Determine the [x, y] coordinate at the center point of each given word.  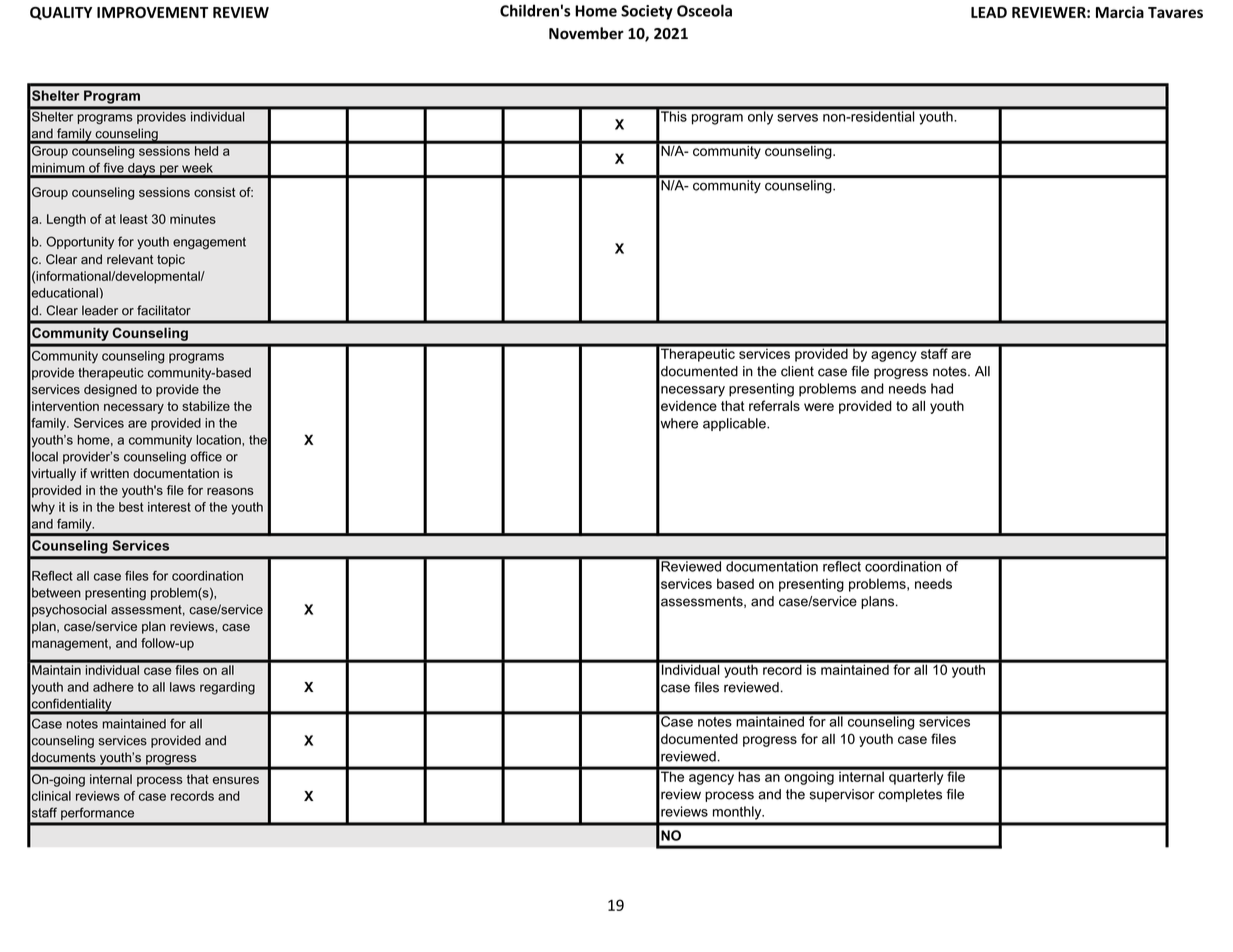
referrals [774, 405]
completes [910, 795]
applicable [735, 424]
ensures [236, 780]
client [797, 371]
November [586, 33]
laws [182, 687]
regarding [227, 688]
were [819, 407]
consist [215, 192]
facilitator [164, 310]
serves [797, 118]
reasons [230, 491]
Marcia [1120, 12]
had [942, 388]
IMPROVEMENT [152, 12]
